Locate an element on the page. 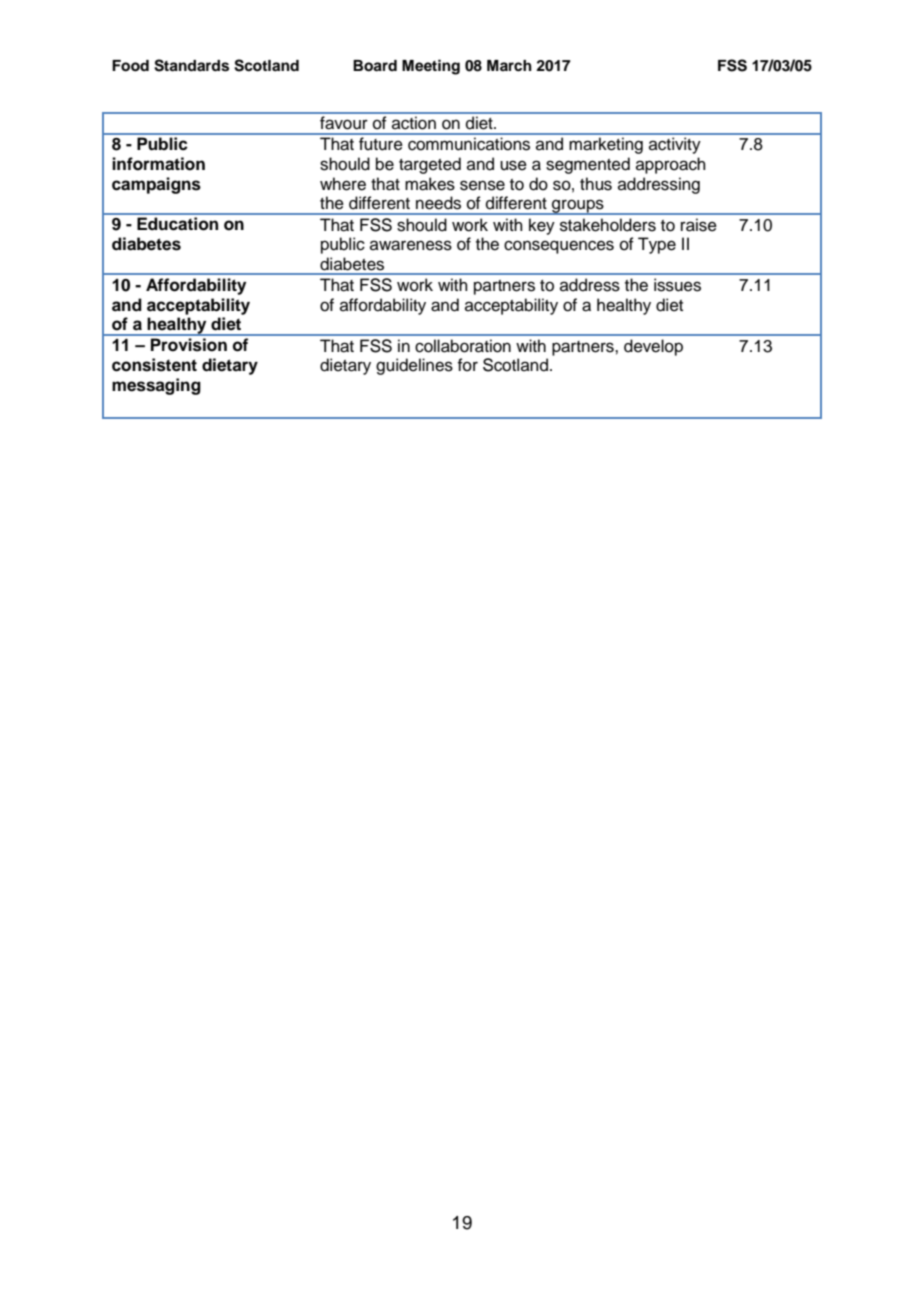 This page has height=1308, width=924. Meeting is located at coordinates (431, 67).
